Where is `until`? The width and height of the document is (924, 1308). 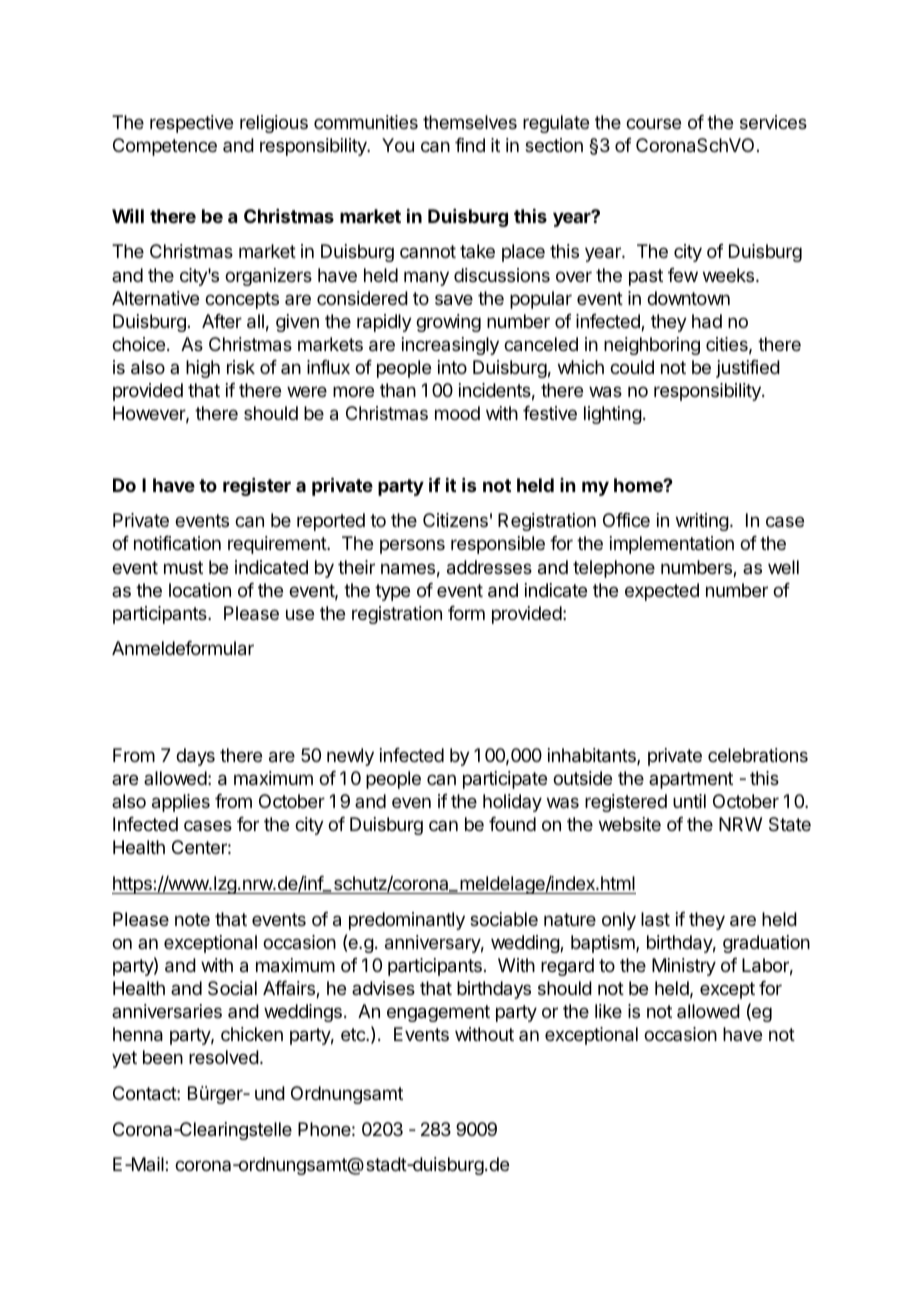 until is located at coordinates (689, 801).
